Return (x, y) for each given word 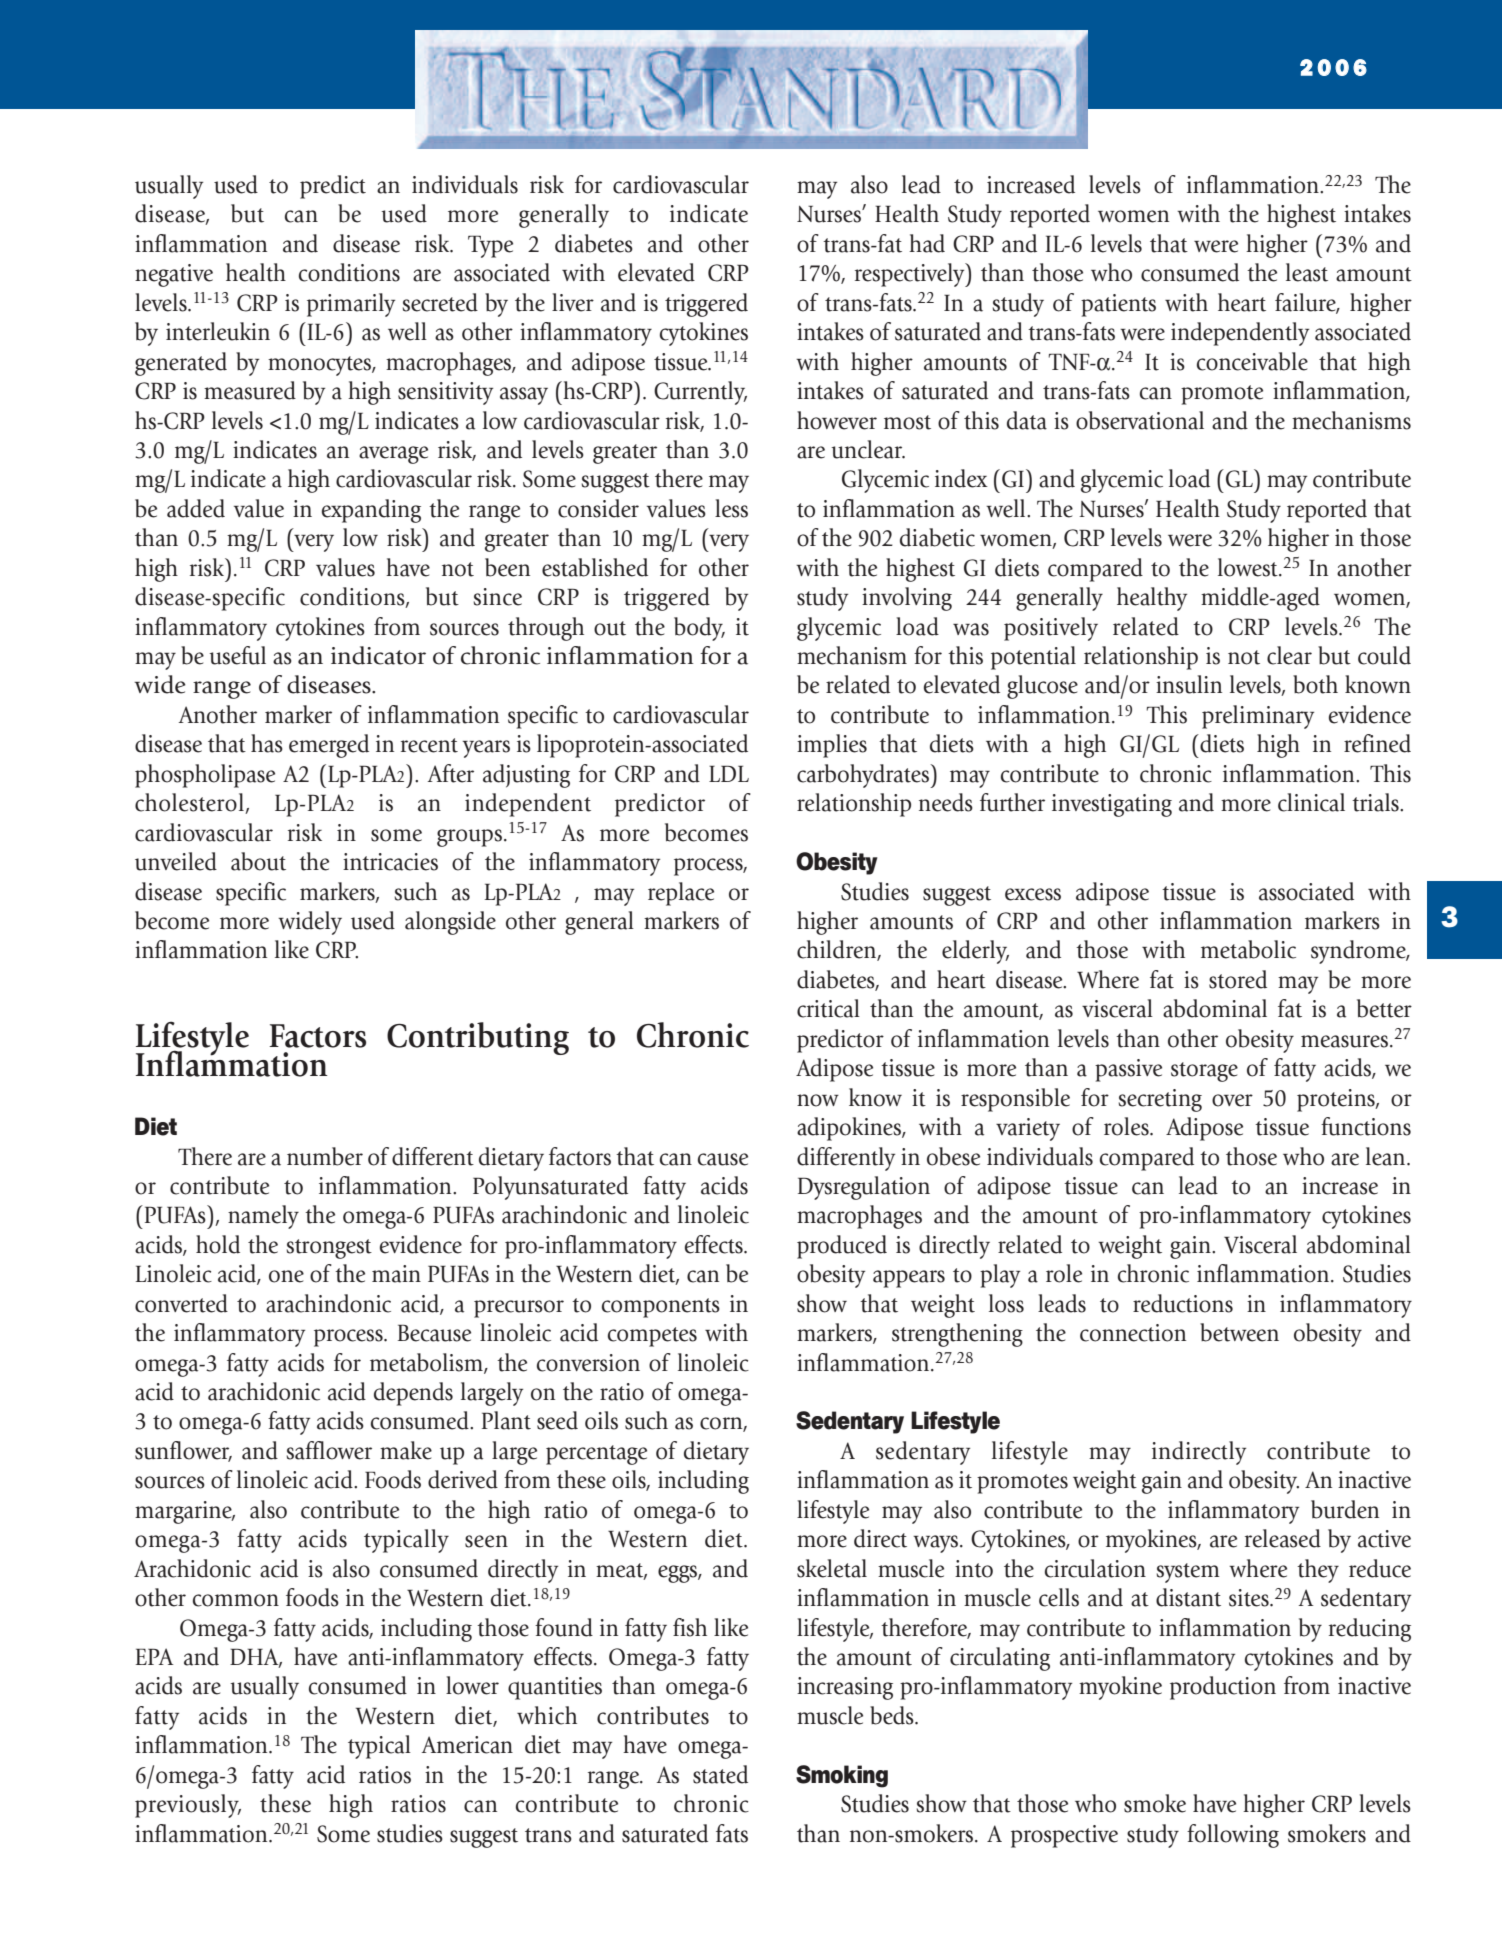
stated (720, 1774)
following (1233, 1836)
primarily (351, 305)
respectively (911, 275)
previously (188, 1806)
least (1307, 272)
